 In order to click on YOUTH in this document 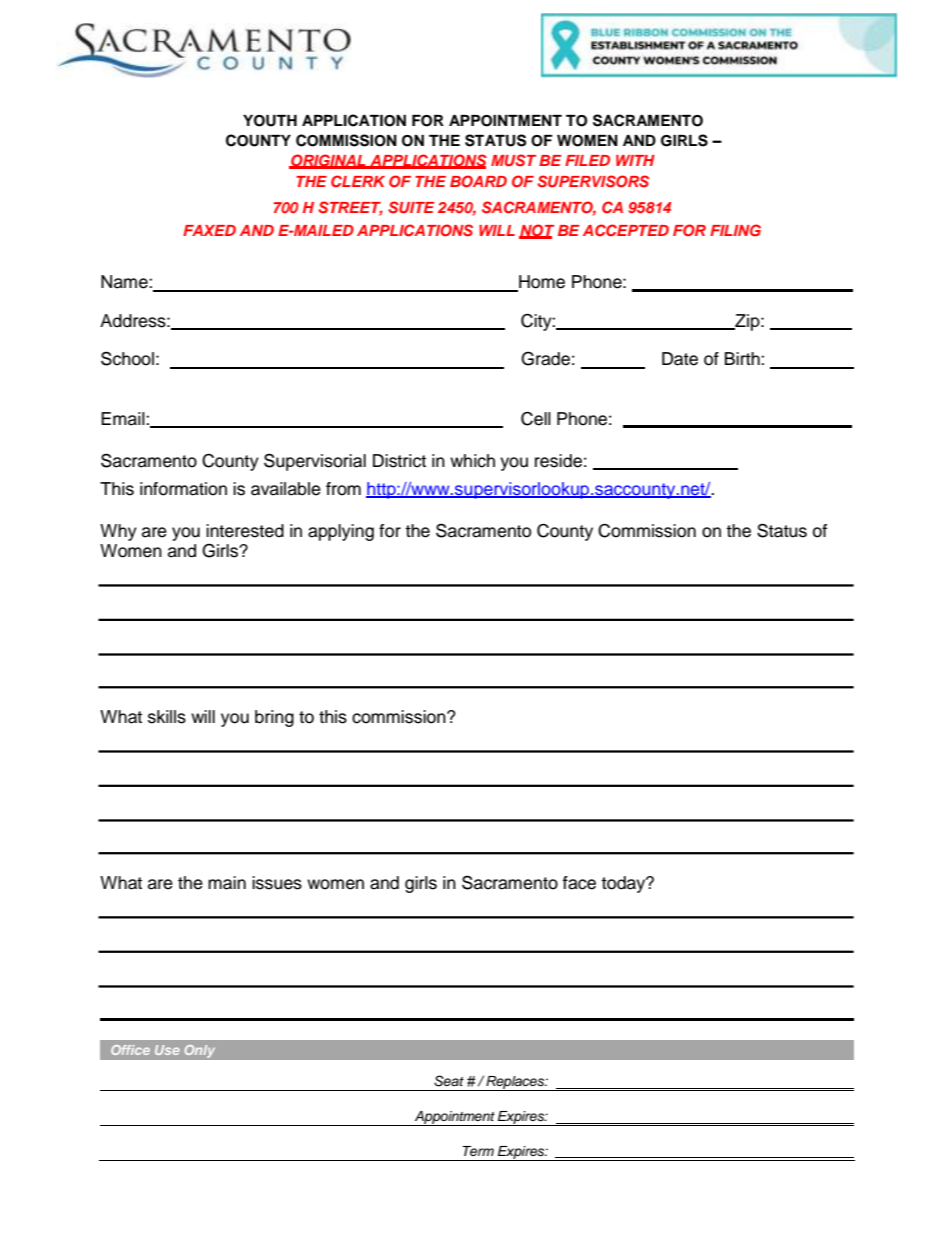, I will do `click(270, 121)`.
